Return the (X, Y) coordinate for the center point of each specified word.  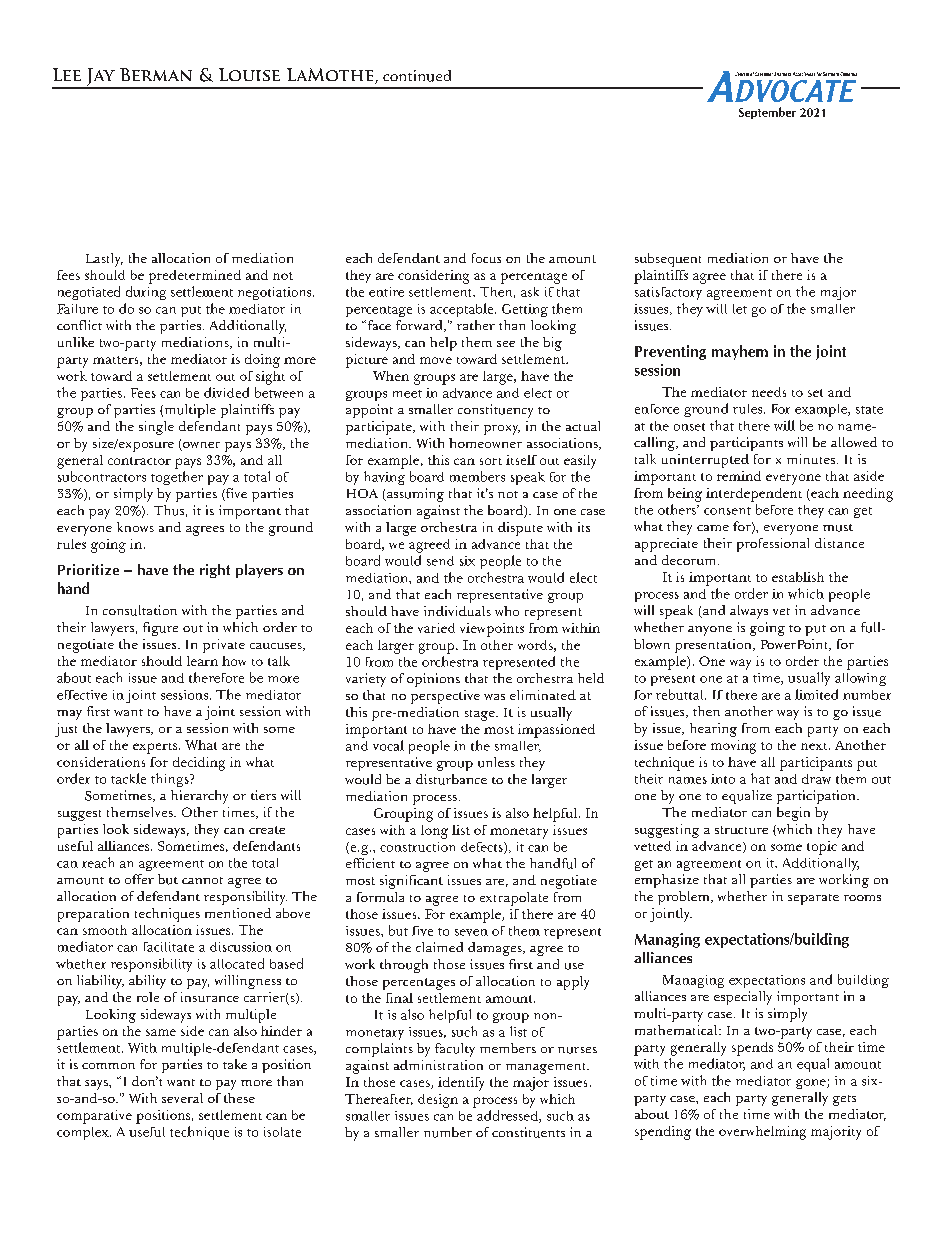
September (767, 113)
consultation (140, 610)
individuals (457, 611)
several (182, 1098)
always (749, 612)
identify (461, 1084)
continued (417, 76)
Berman (156, 74)
